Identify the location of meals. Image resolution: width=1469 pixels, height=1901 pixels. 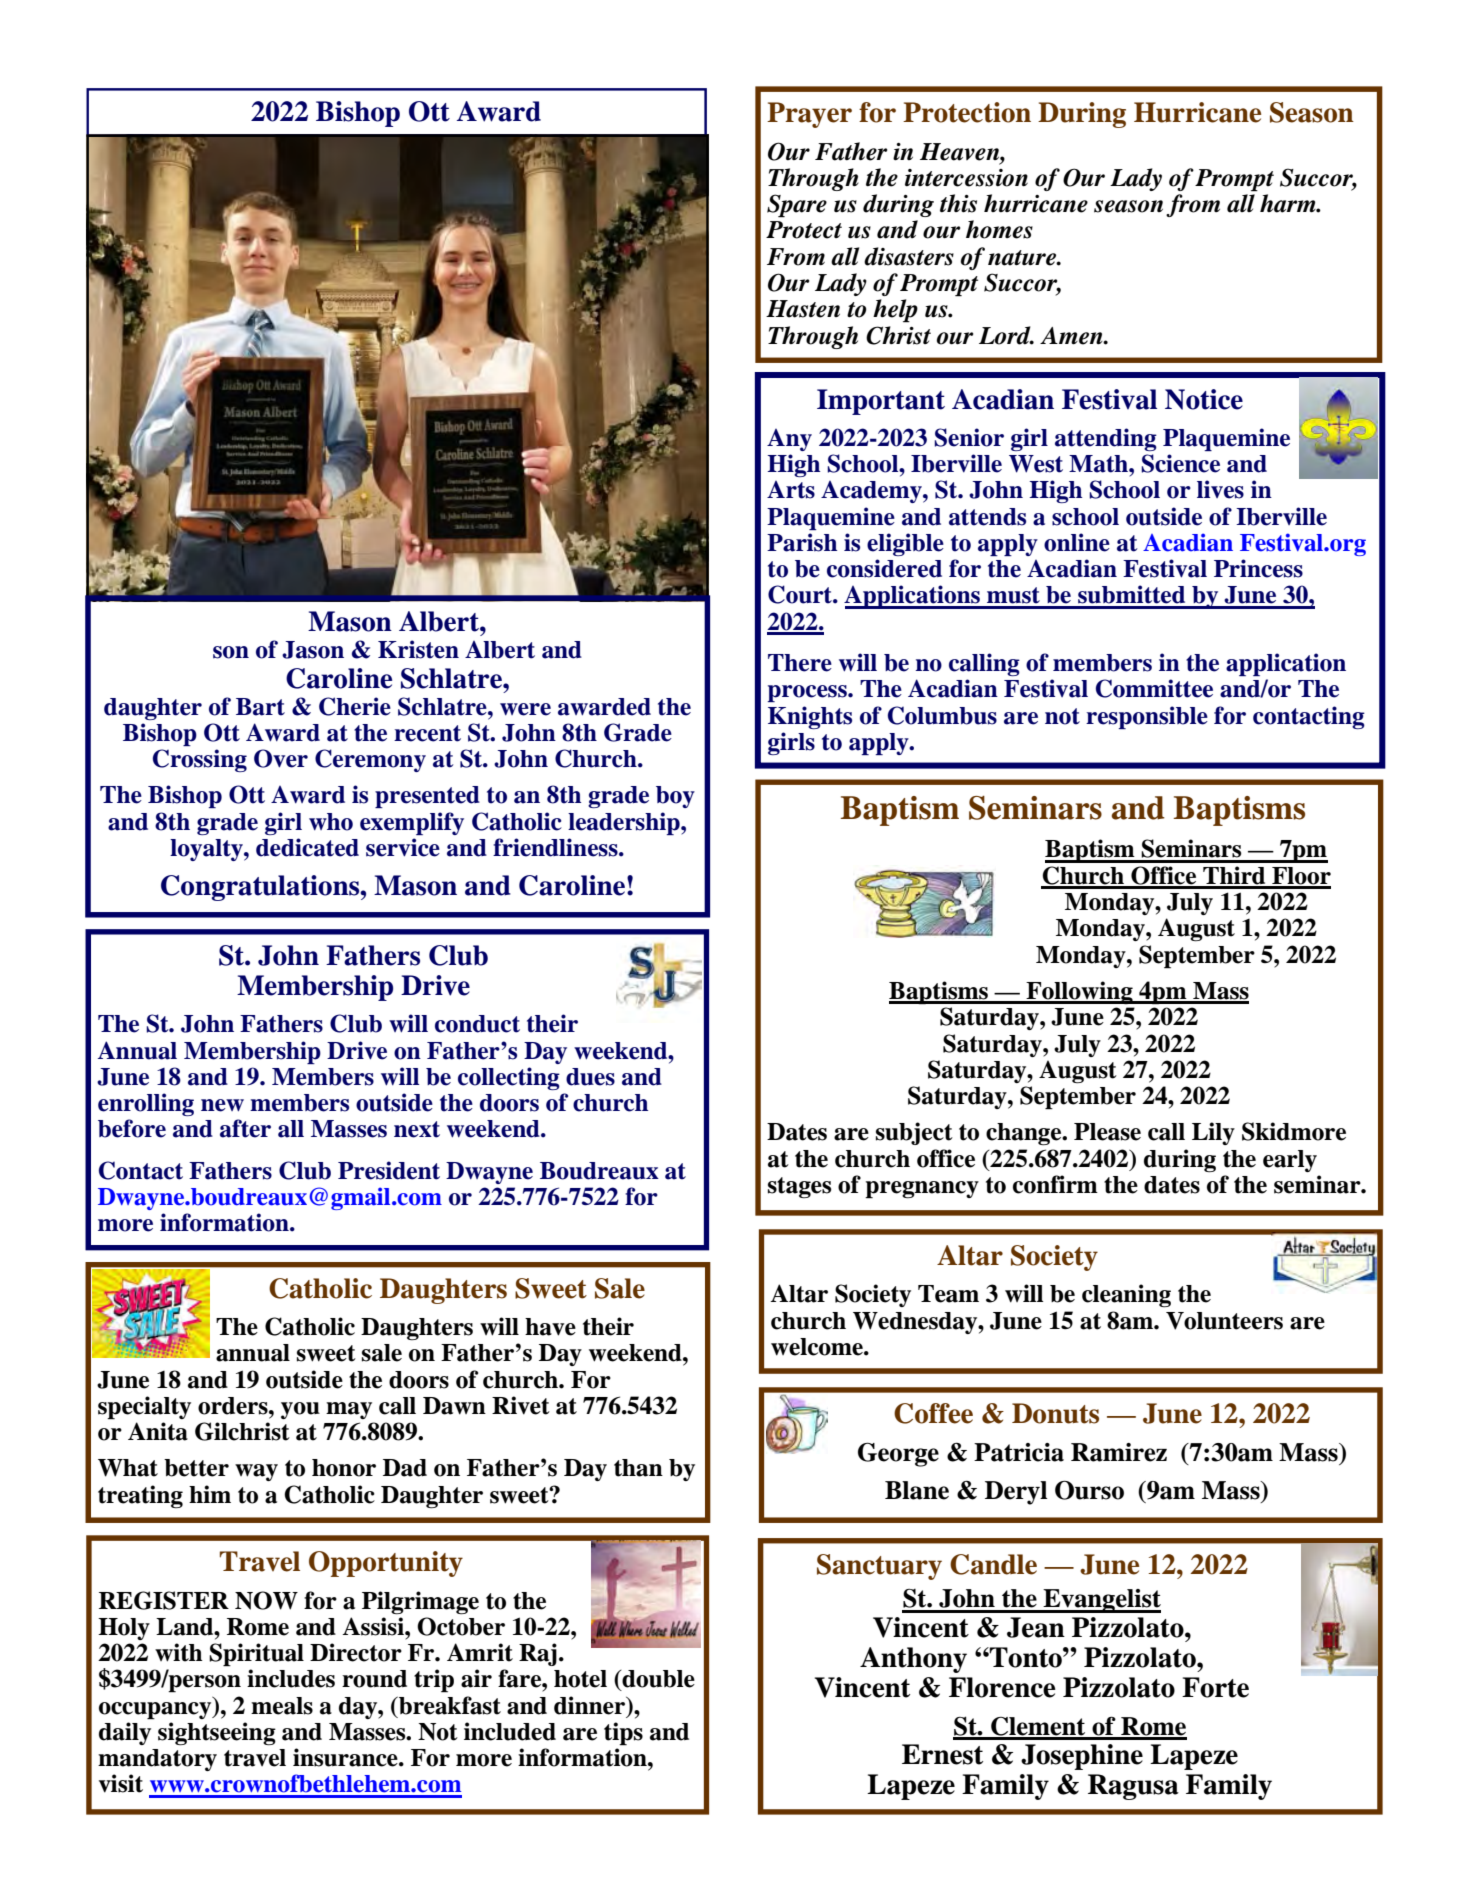
(282, 1706).
